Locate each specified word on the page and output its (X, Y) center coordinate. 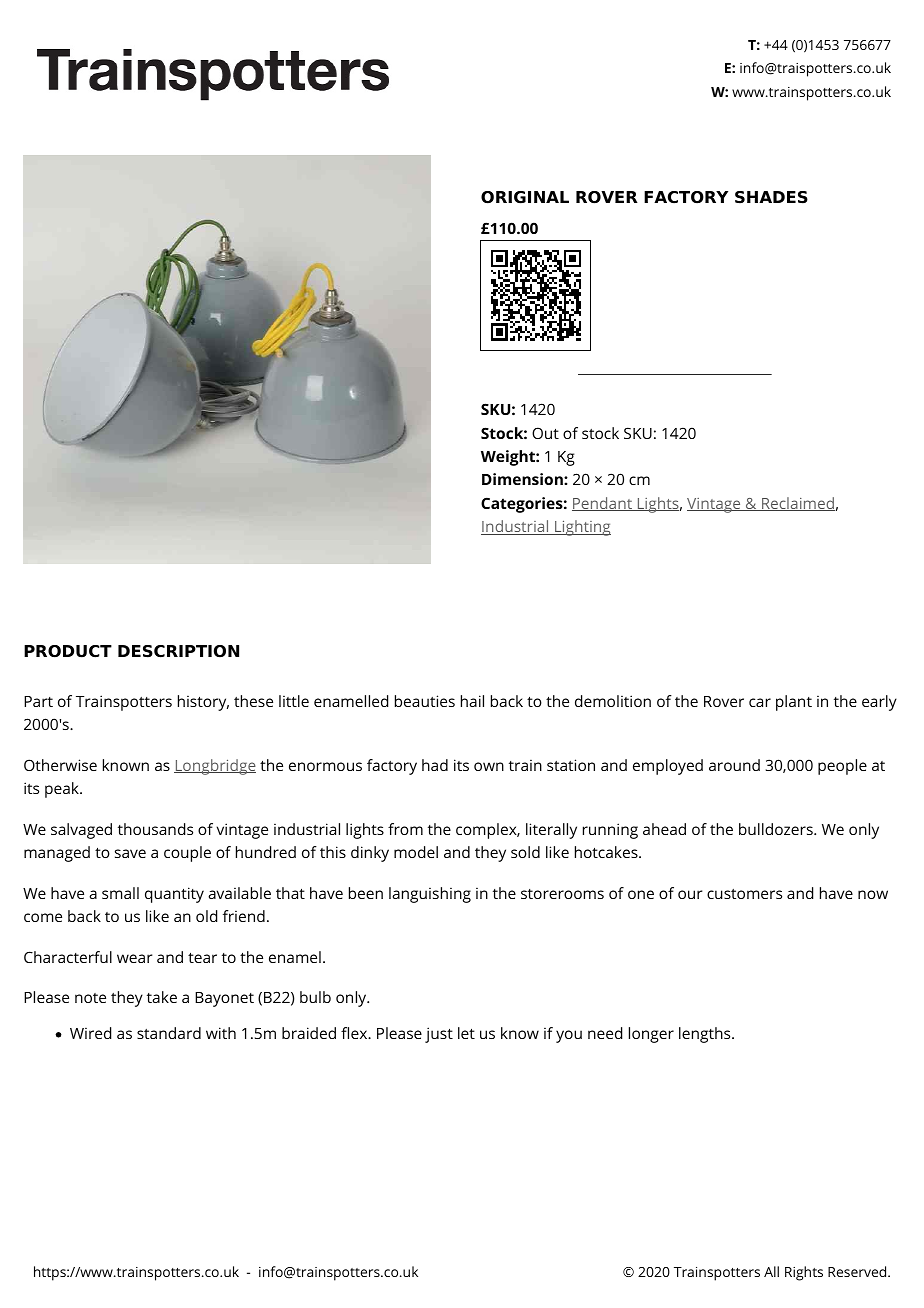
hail (472, 701)
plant (794, 703)
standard (169, 1033)
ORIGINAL (525, 197)
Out (545, 433)
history (203, 703)
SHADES (771, 197)
